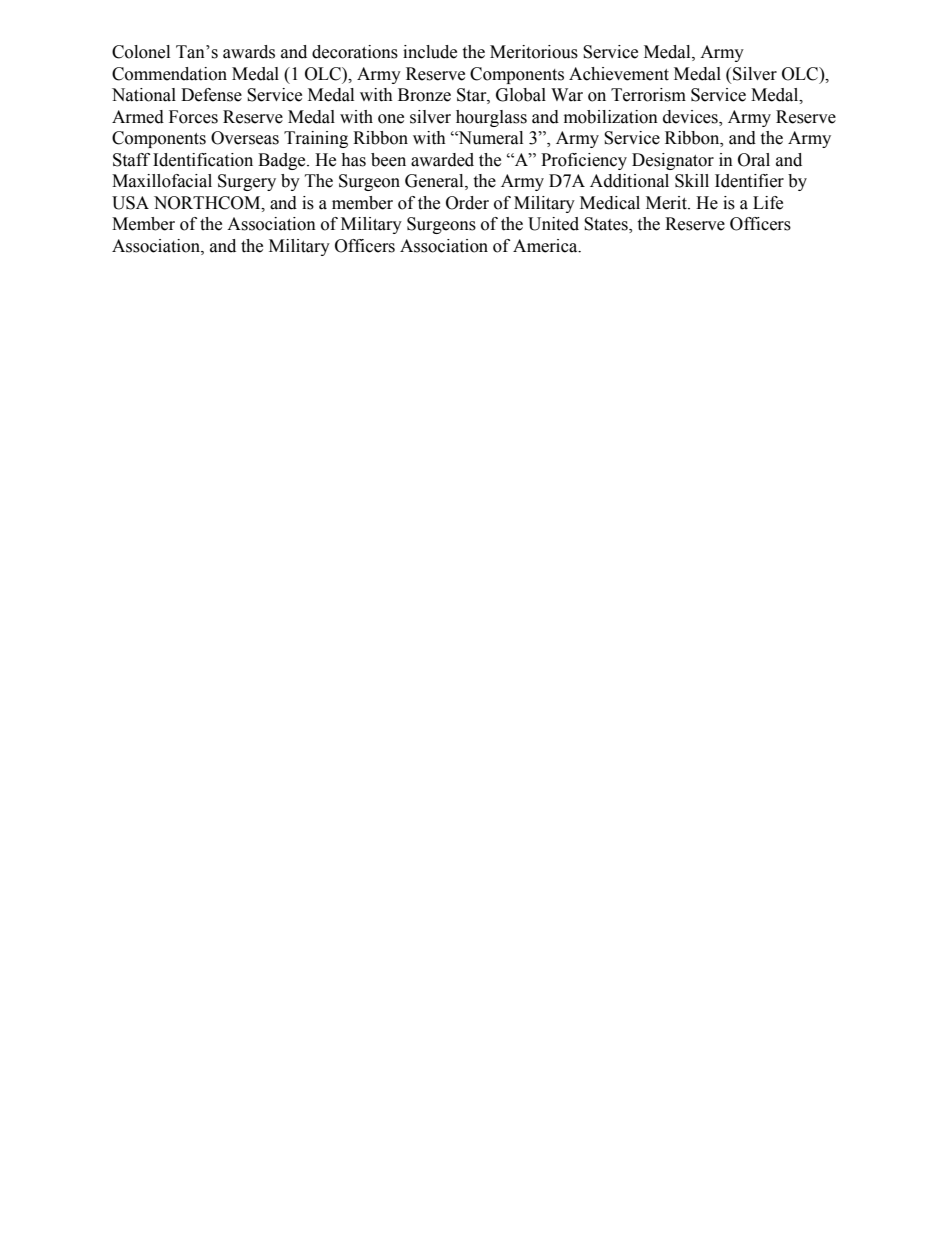  What do you see at coordinates (430, 52) in the page?
I see `include` at bounding box center [430, 52].
